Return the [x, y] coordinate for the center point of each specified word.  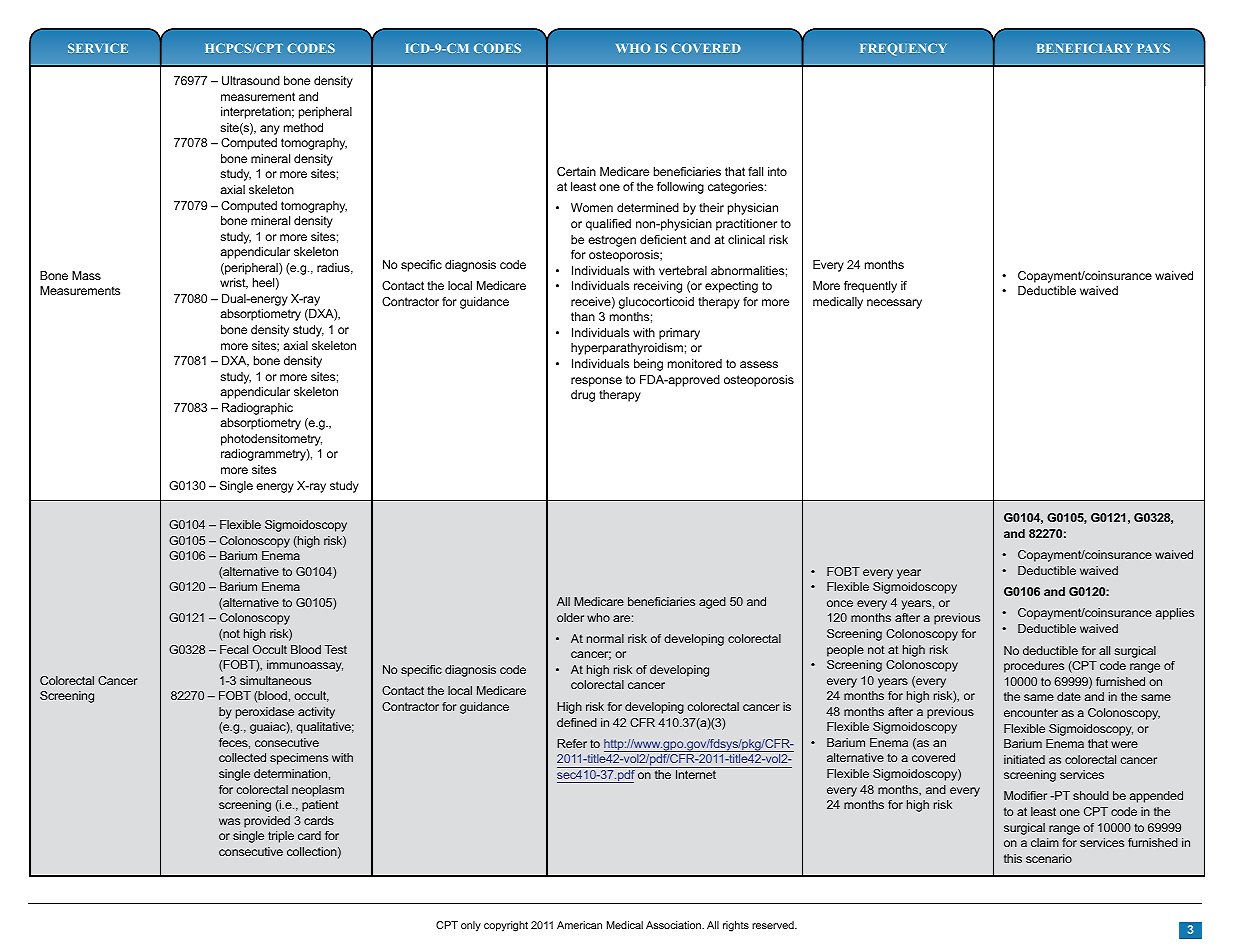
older [570, 617]
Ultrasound [251, 80]
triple [281, 837]
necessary [894, 304]
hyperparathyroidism [627, 349]
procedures [1034, 667]
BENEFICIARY [1084, 48]
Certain [576, 171]
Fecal [234, 649]
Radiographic [257, 409]
